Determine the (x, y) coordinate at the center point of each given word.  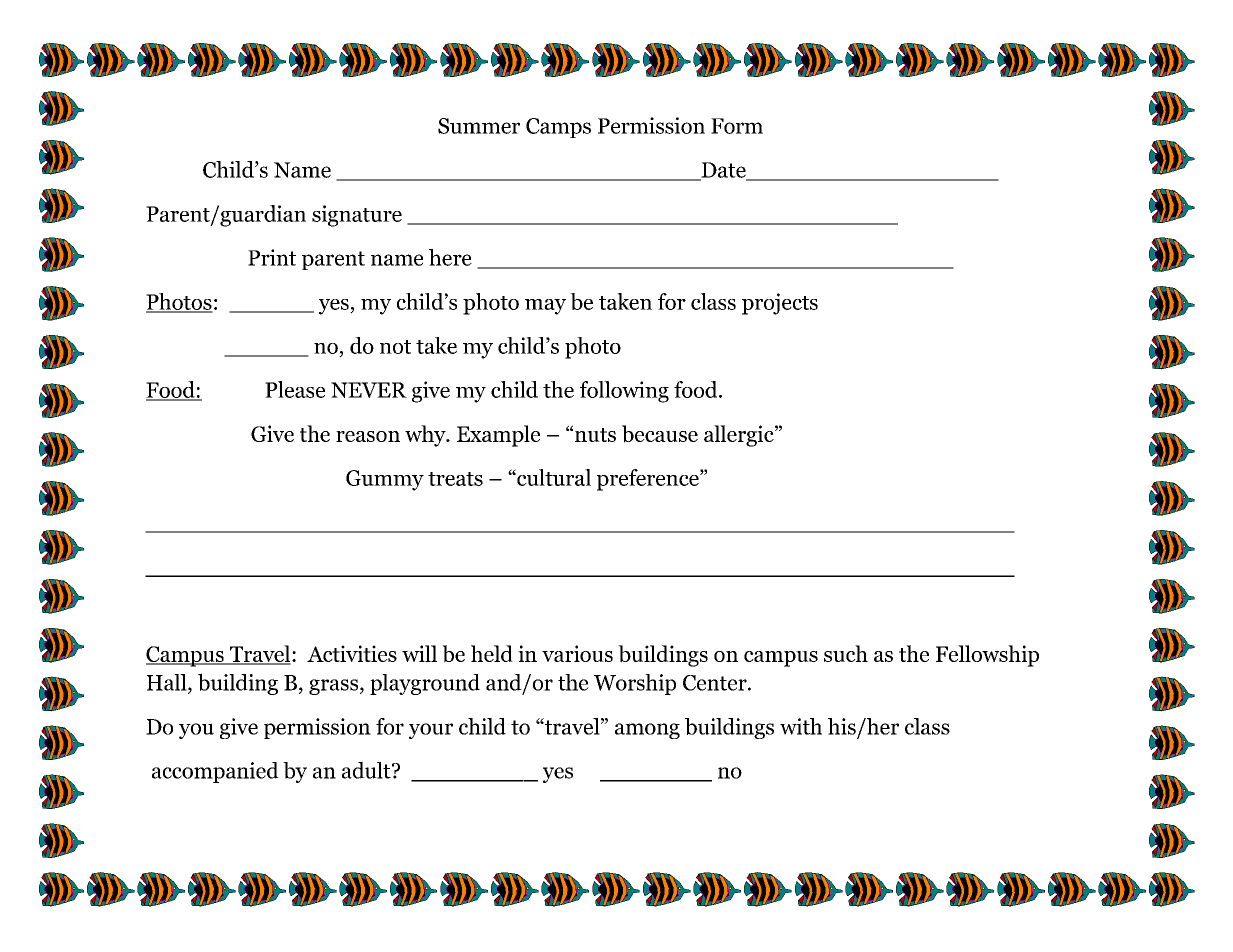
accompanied (215, 772)
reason (368, 436)
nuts (595, 435)
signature (357, 216)
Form (737, 126)
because (660, 434)
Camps (558, 128)
